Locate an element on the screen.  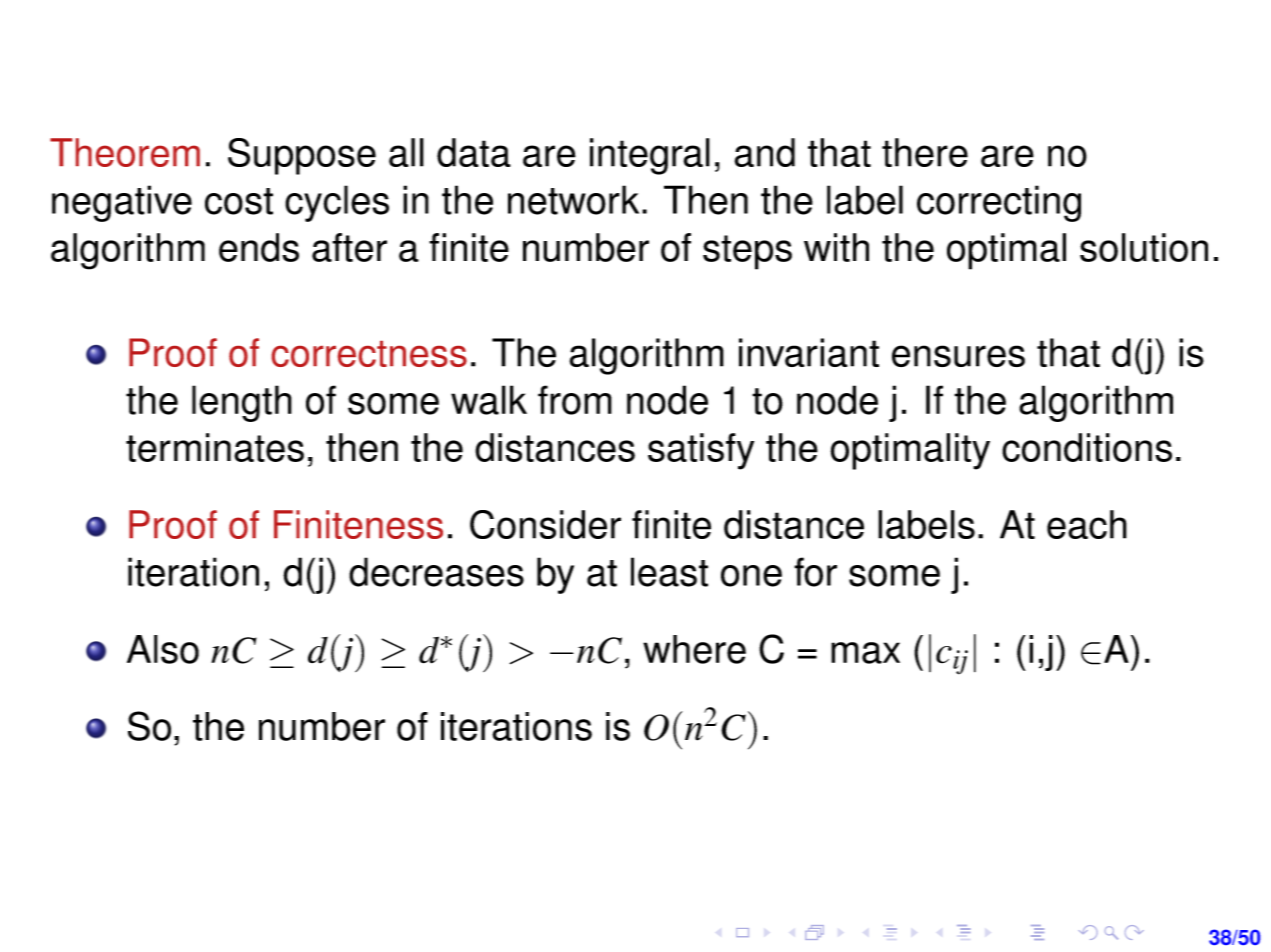
terminates is located at coordinates (215, 447).
